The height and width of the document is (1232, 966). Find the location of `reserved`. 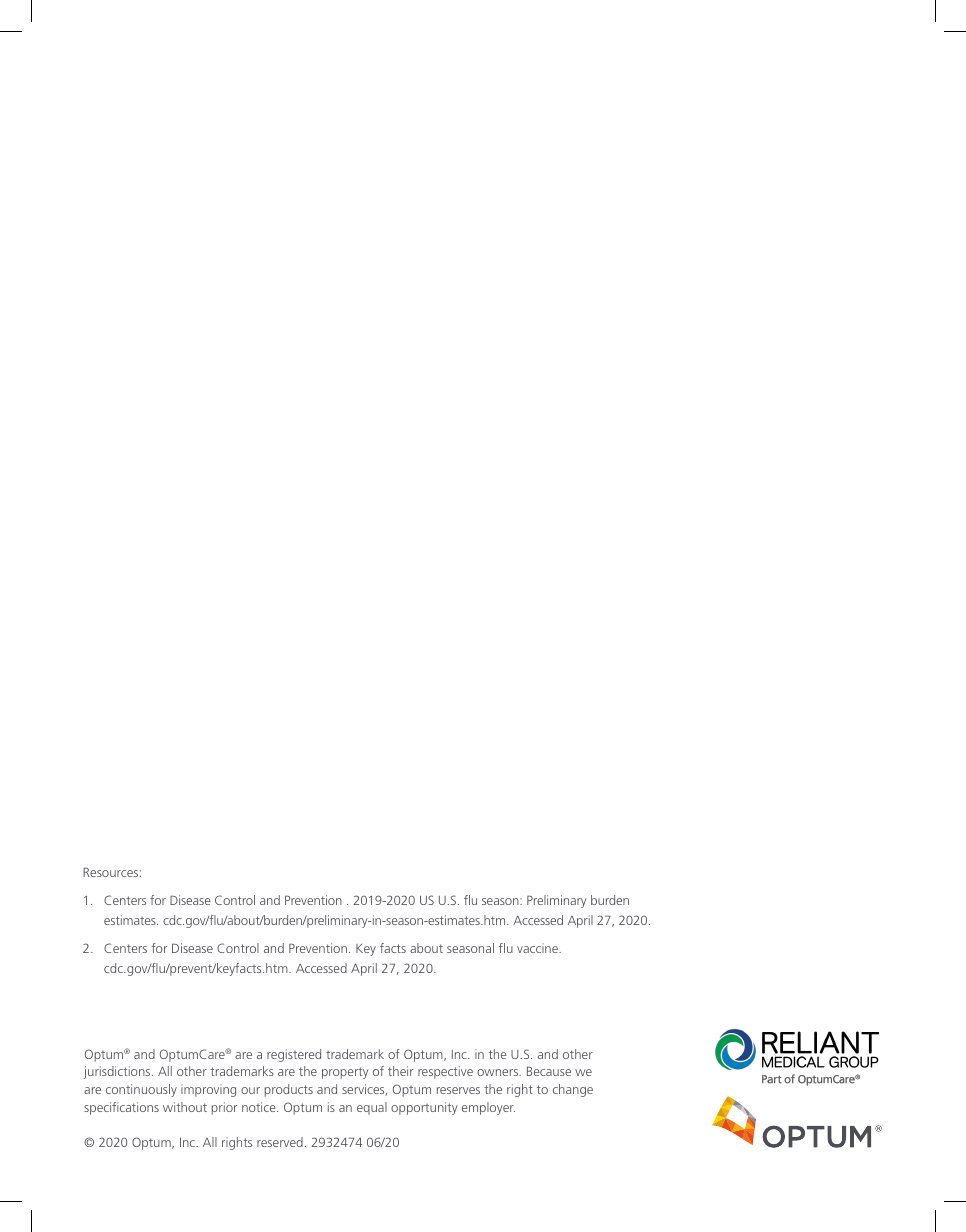

reserved is located at coordinates (280, 1142).
